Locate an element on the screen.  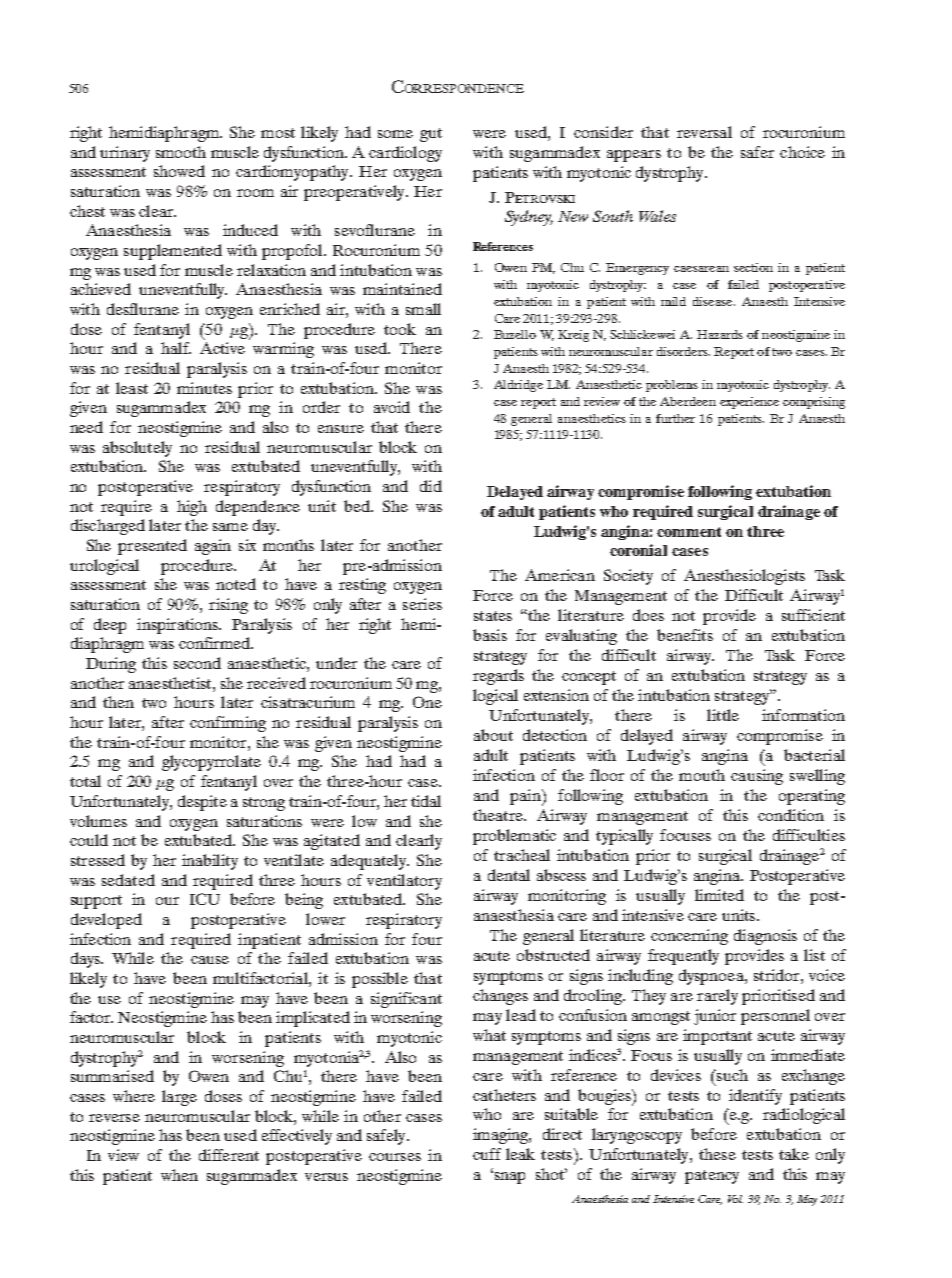
second is located at coordinates (197, 663).
